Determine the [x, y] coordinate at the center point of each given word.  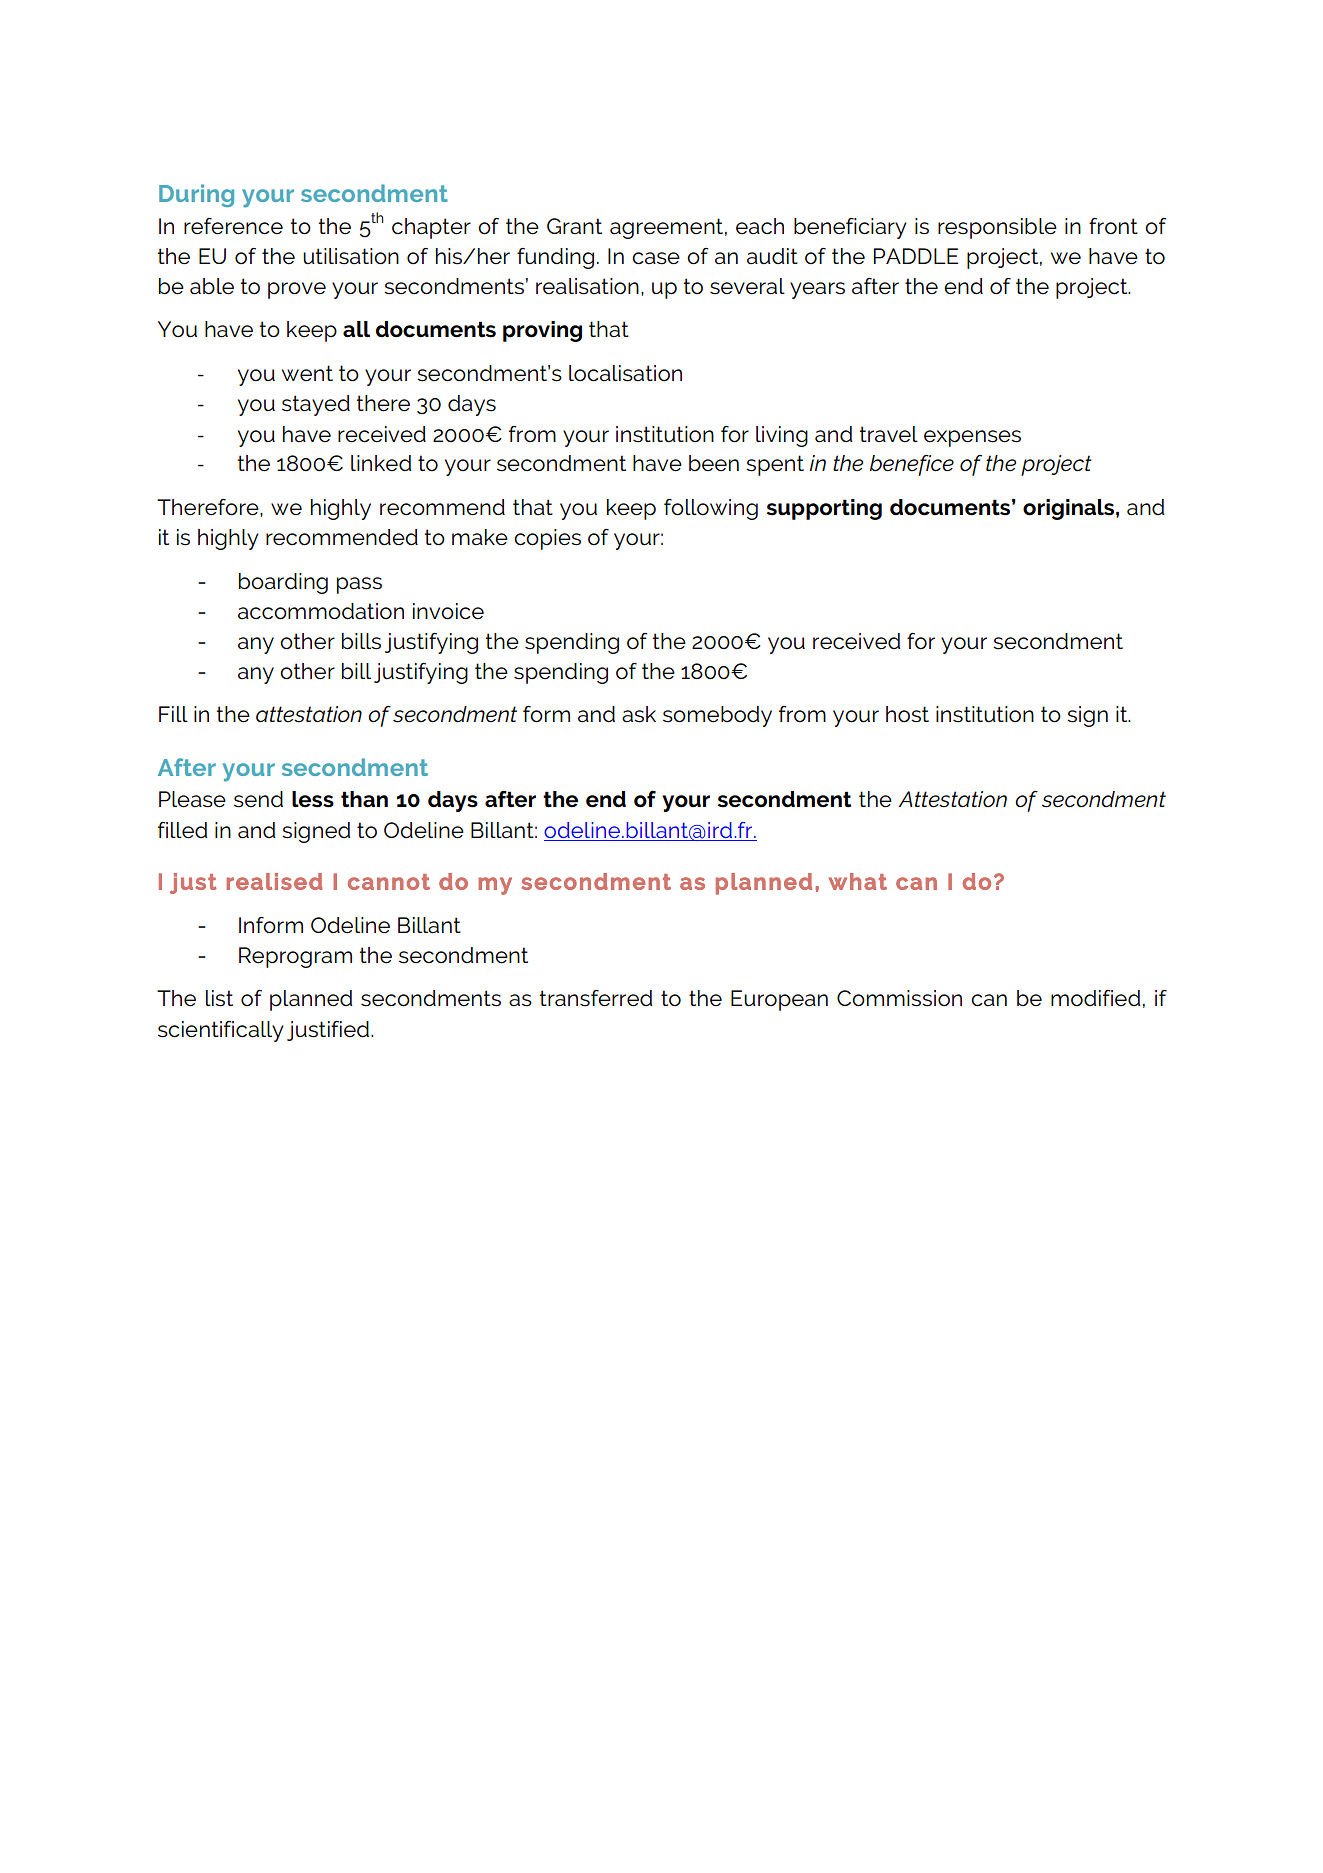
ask [639, 714]
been [714, 463]
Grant [574, 226]
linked [381, 463]
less [313, 799]
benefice [912, 465]
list [219, 998]
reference [233, 226]
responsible [997, 228]
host [907, 714]
